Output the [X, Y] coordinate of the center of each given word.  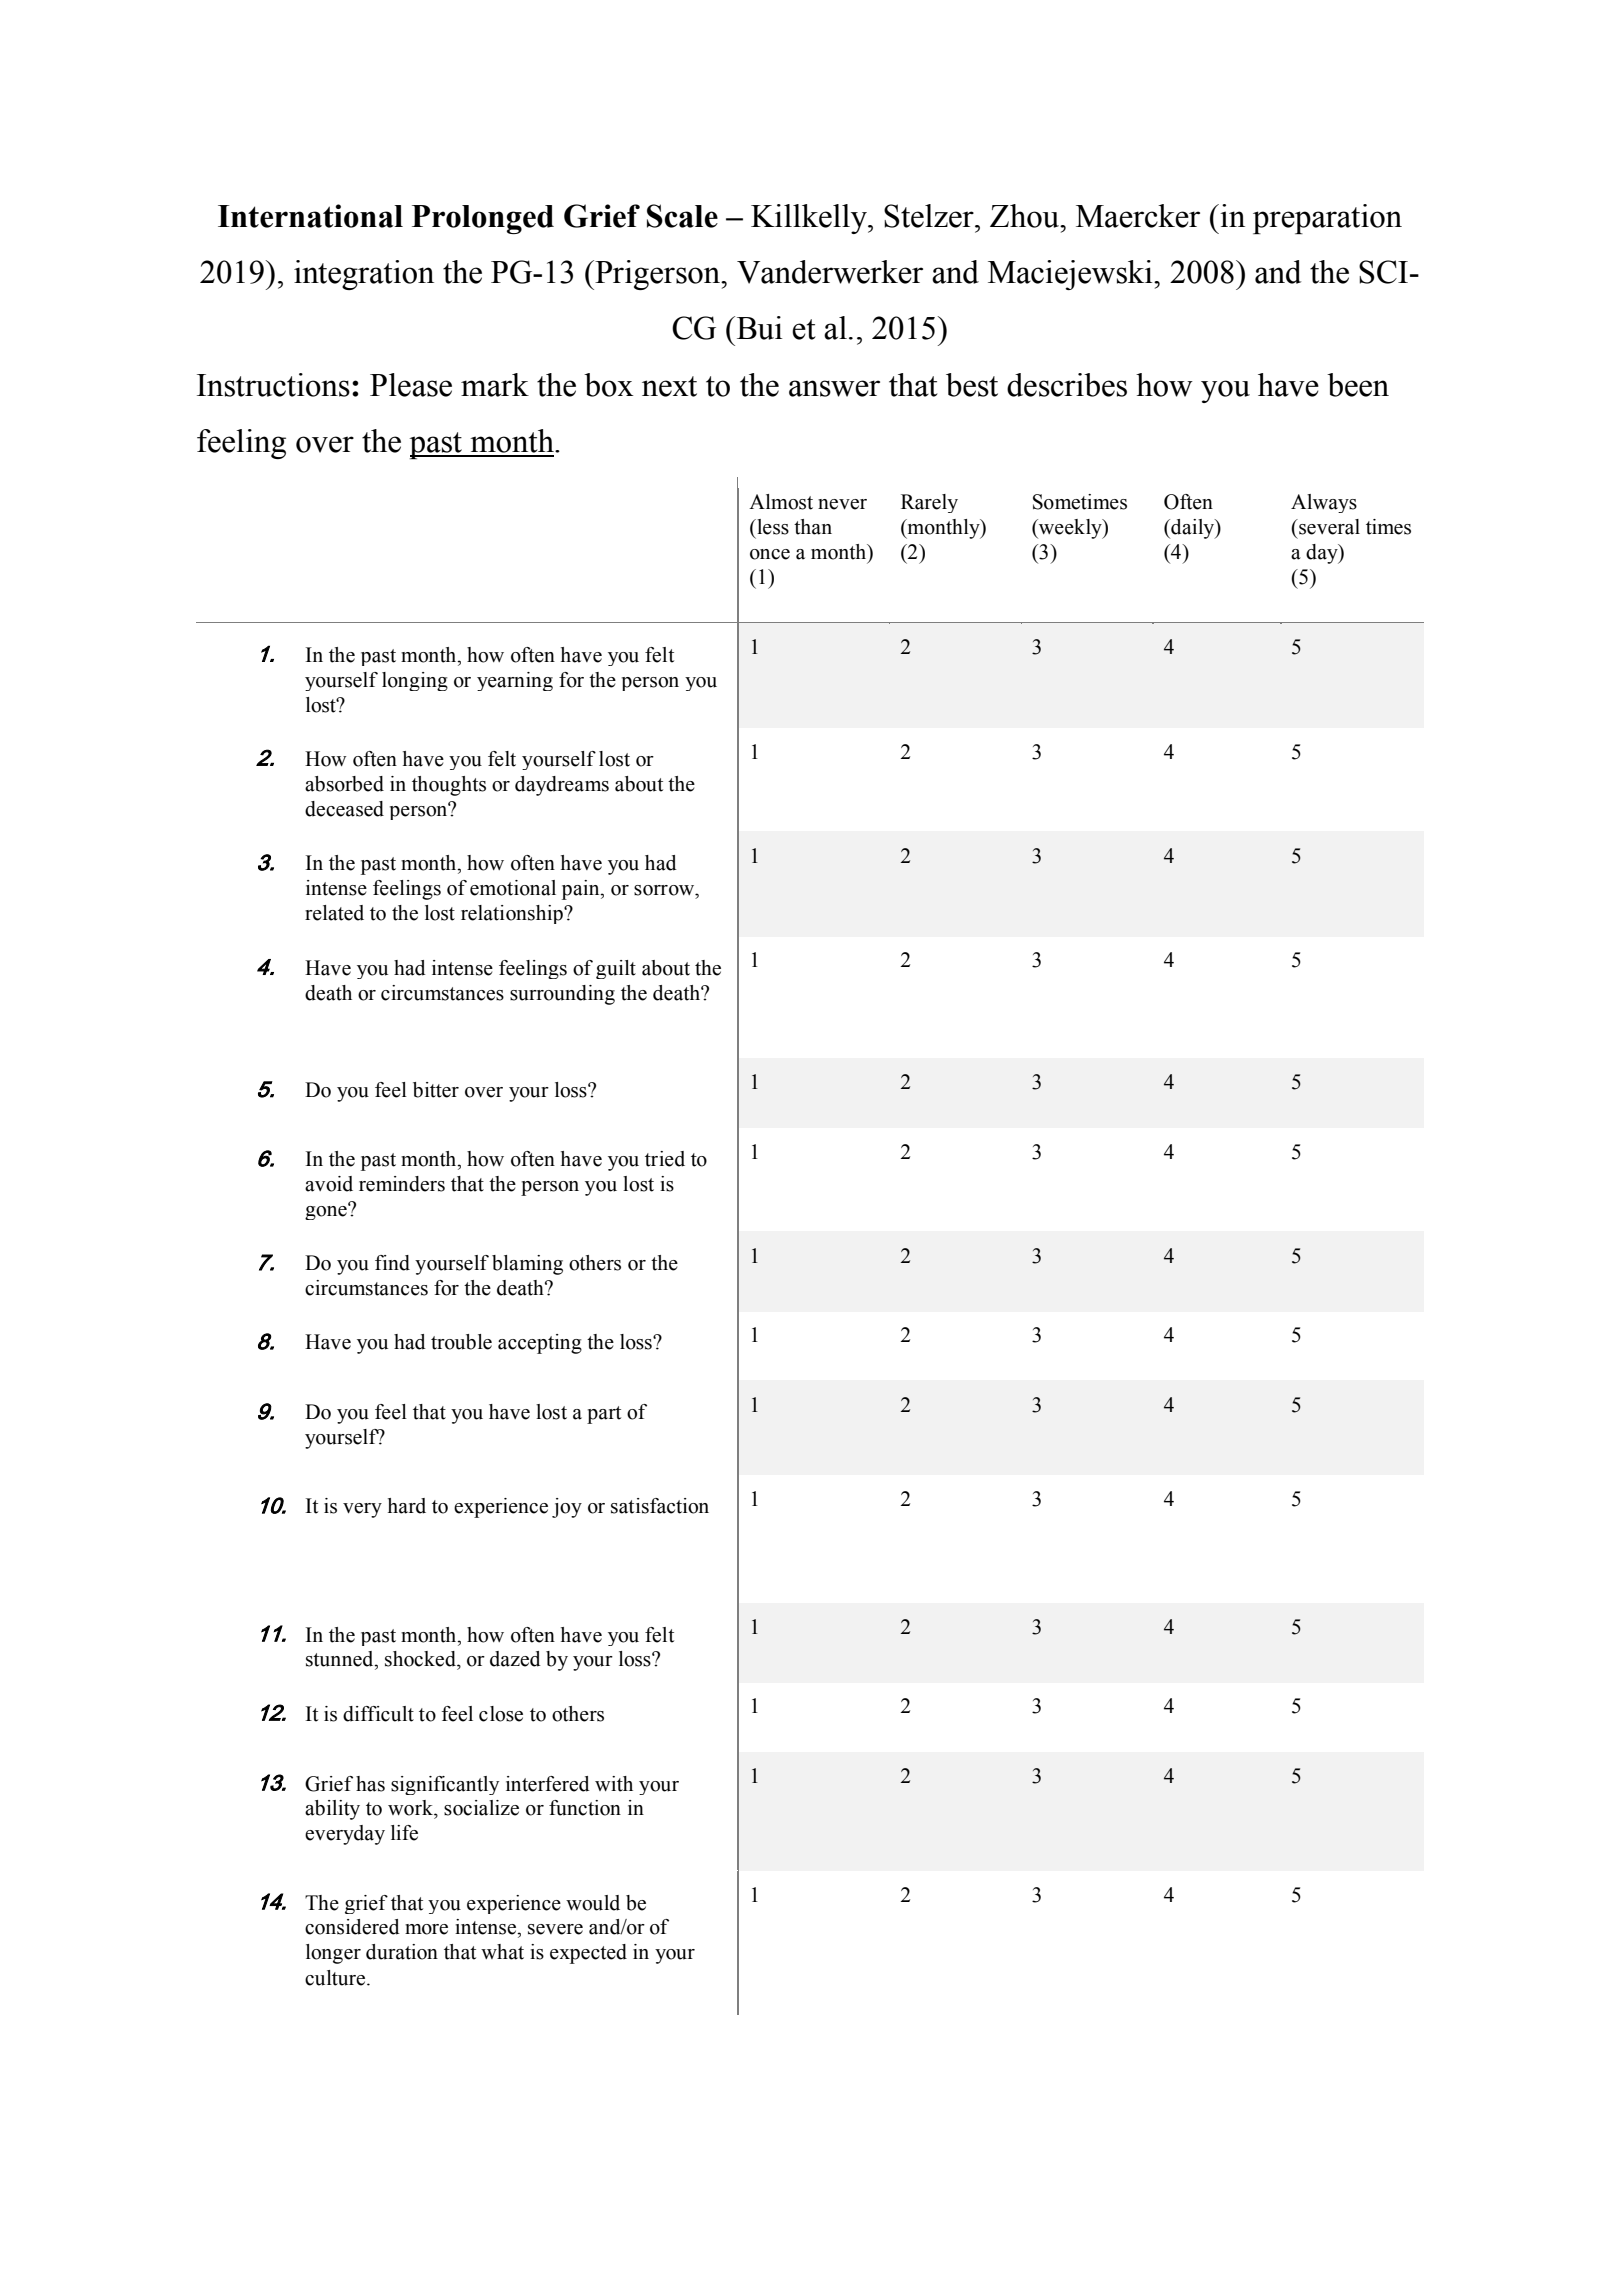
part [604, 1415]
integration [364, 275]
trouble [461, 1342]
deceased [344, 809]
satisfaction [660, 1506]
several [1328, 527]
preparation [1327, 219]
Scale [682, 216]
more [426, 1929]
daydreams [562, 786]
